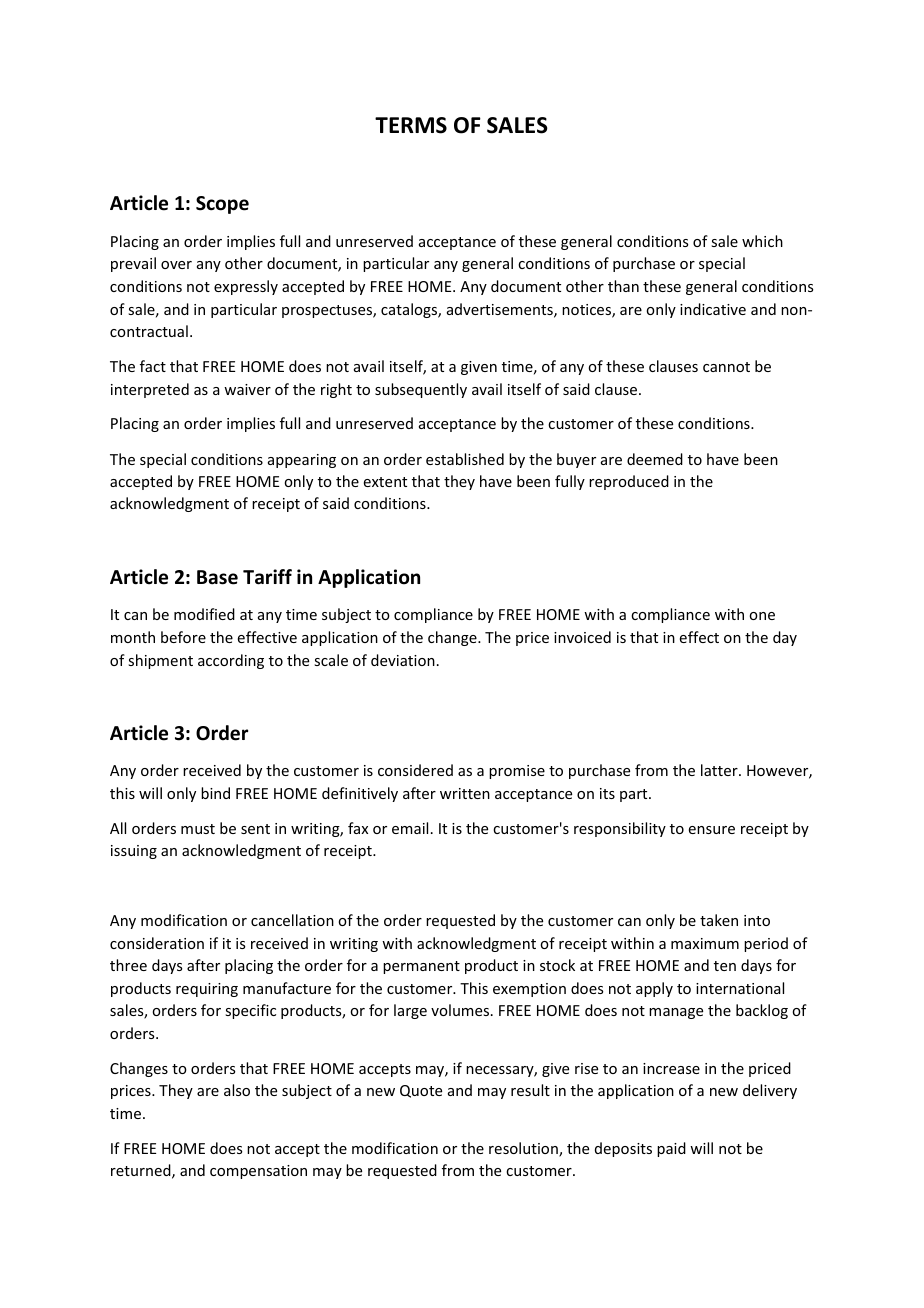 The height and width of the document is (1308, 924). I want to click on before, so click(183, 637).
